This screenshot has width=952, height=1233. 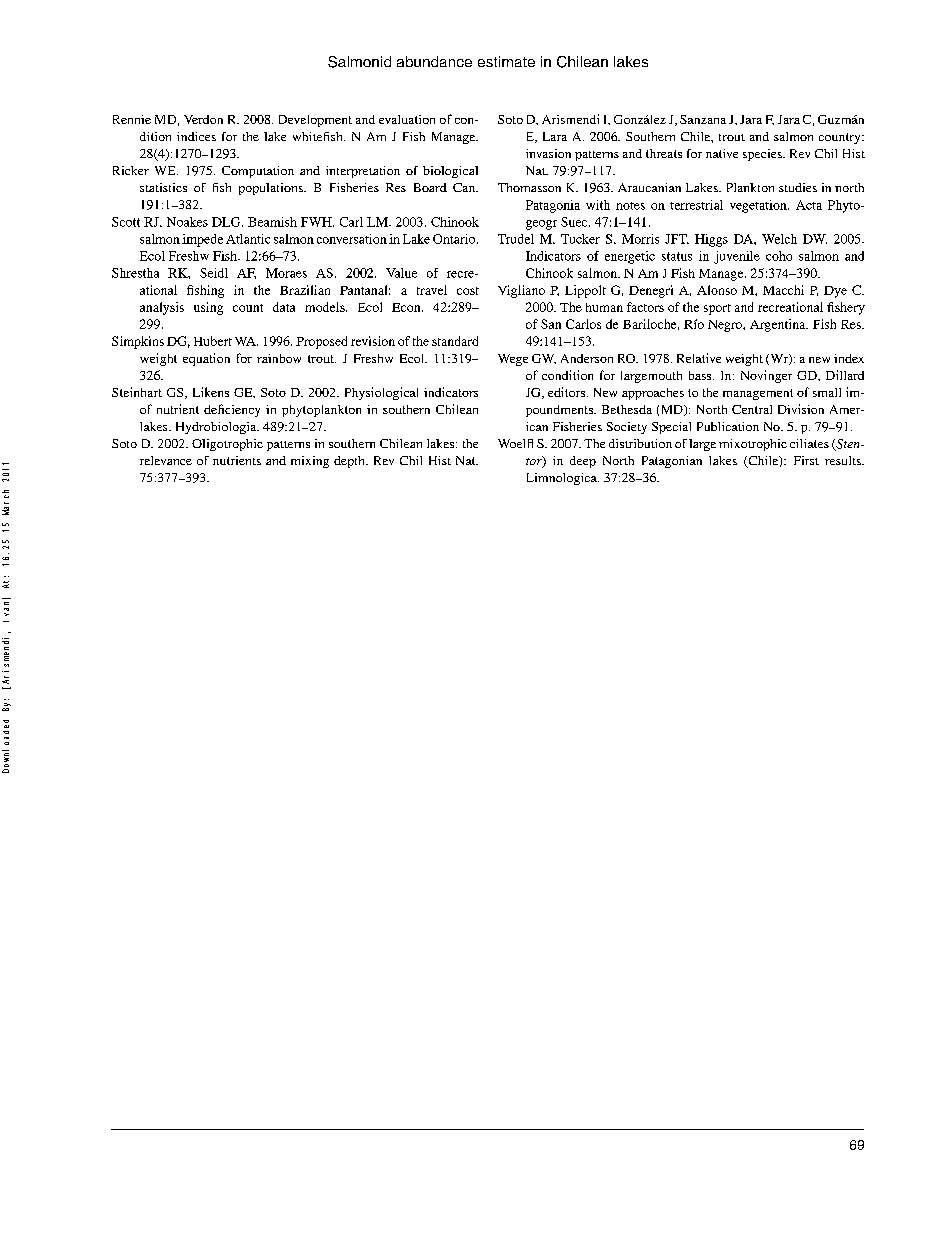 I want to click on Rennie, so click(x=132, y=119).
